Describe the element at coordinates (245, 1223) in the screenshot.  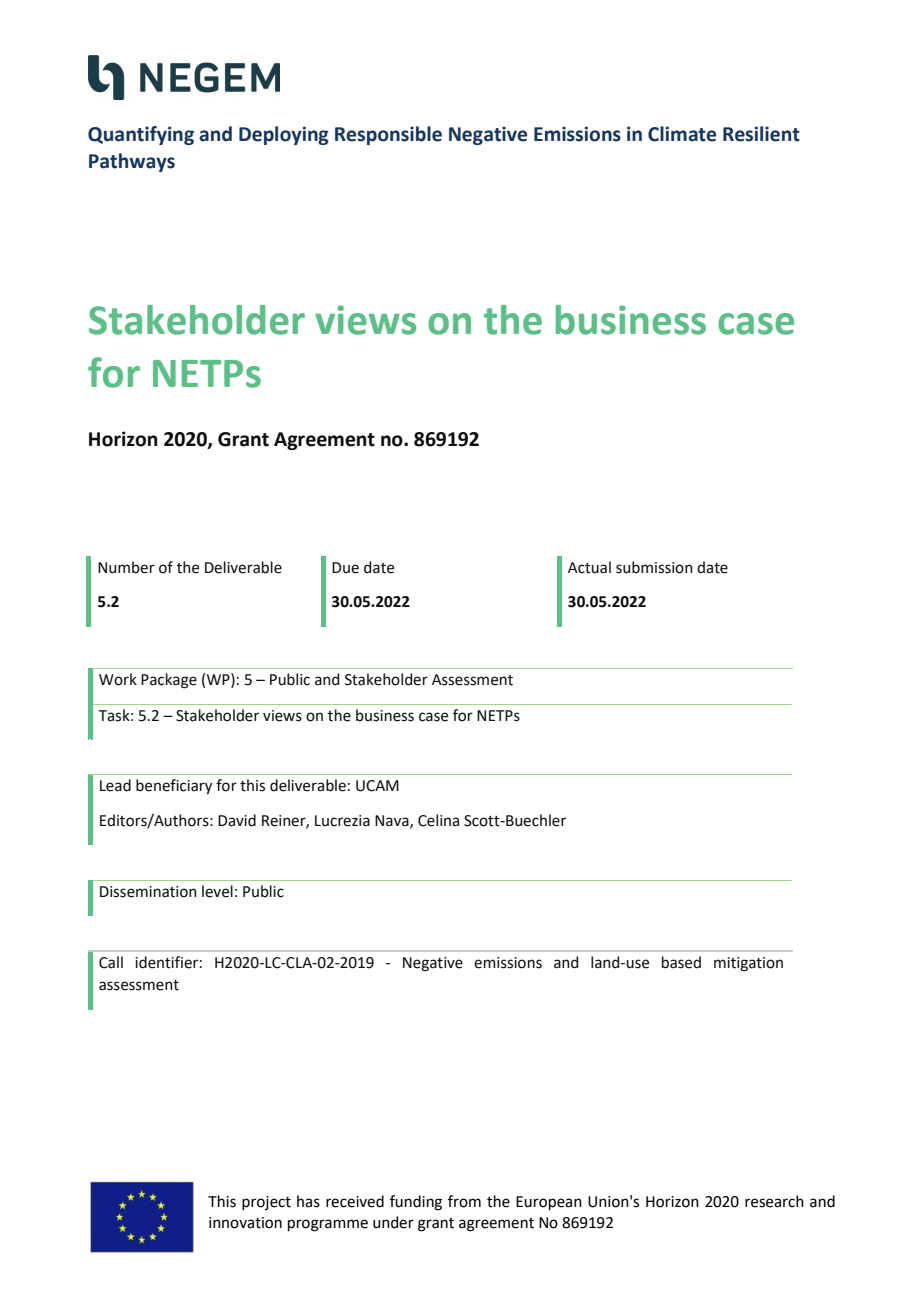
I see `innovation` at that location.
